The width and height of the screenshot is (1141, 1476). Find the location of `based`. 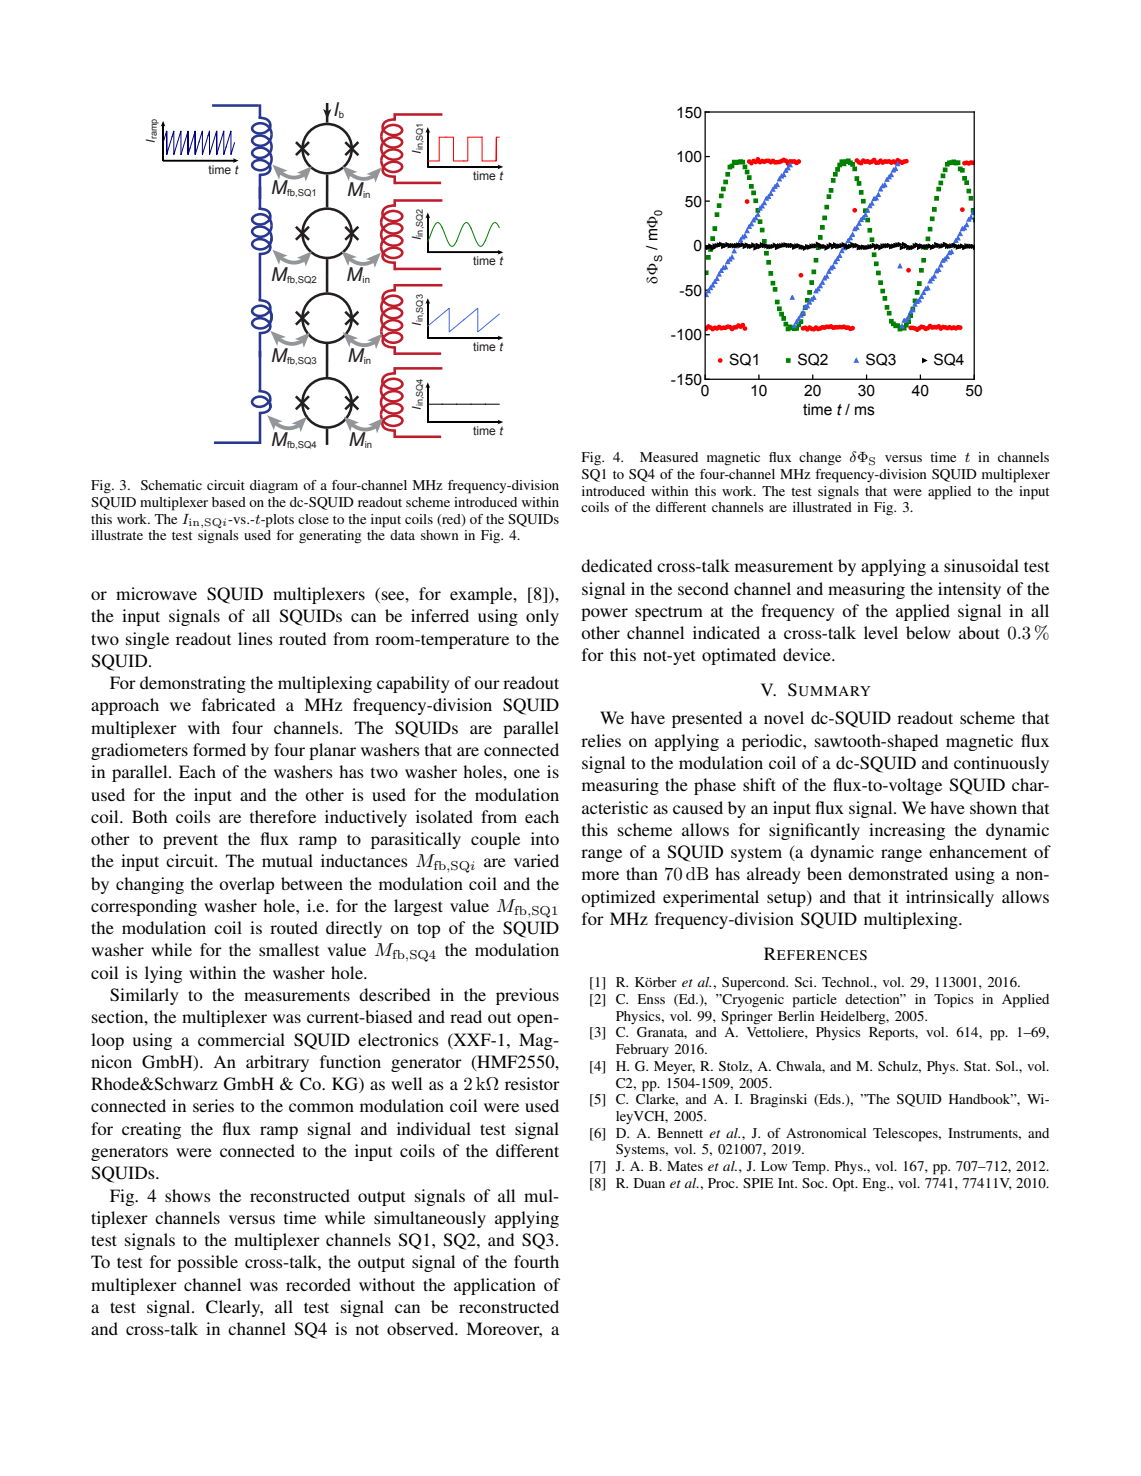

based is located at coordinates (229, 502).
